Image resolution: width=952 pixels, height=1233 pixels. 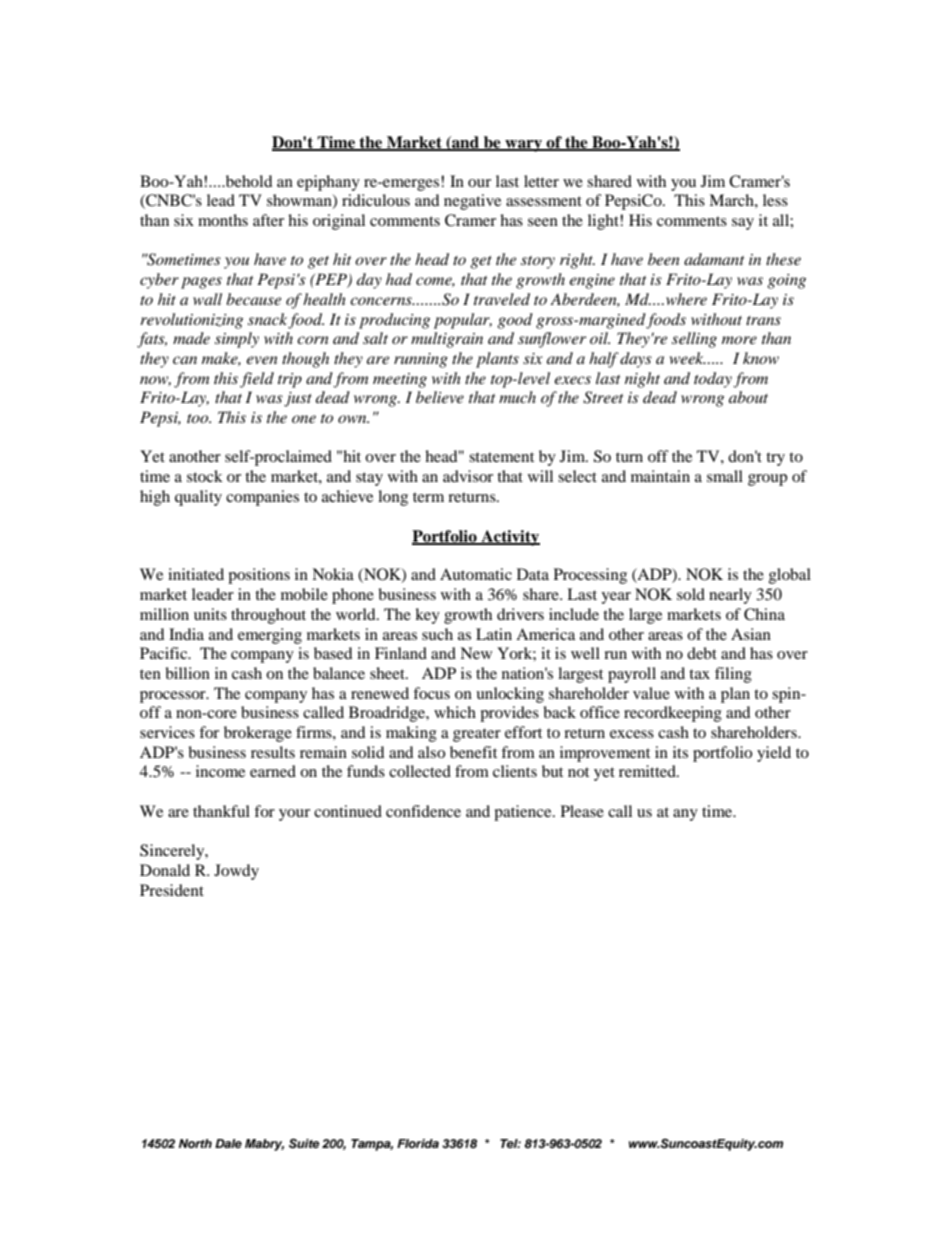 I want to click on confidence, so click(x=423, y=811).
